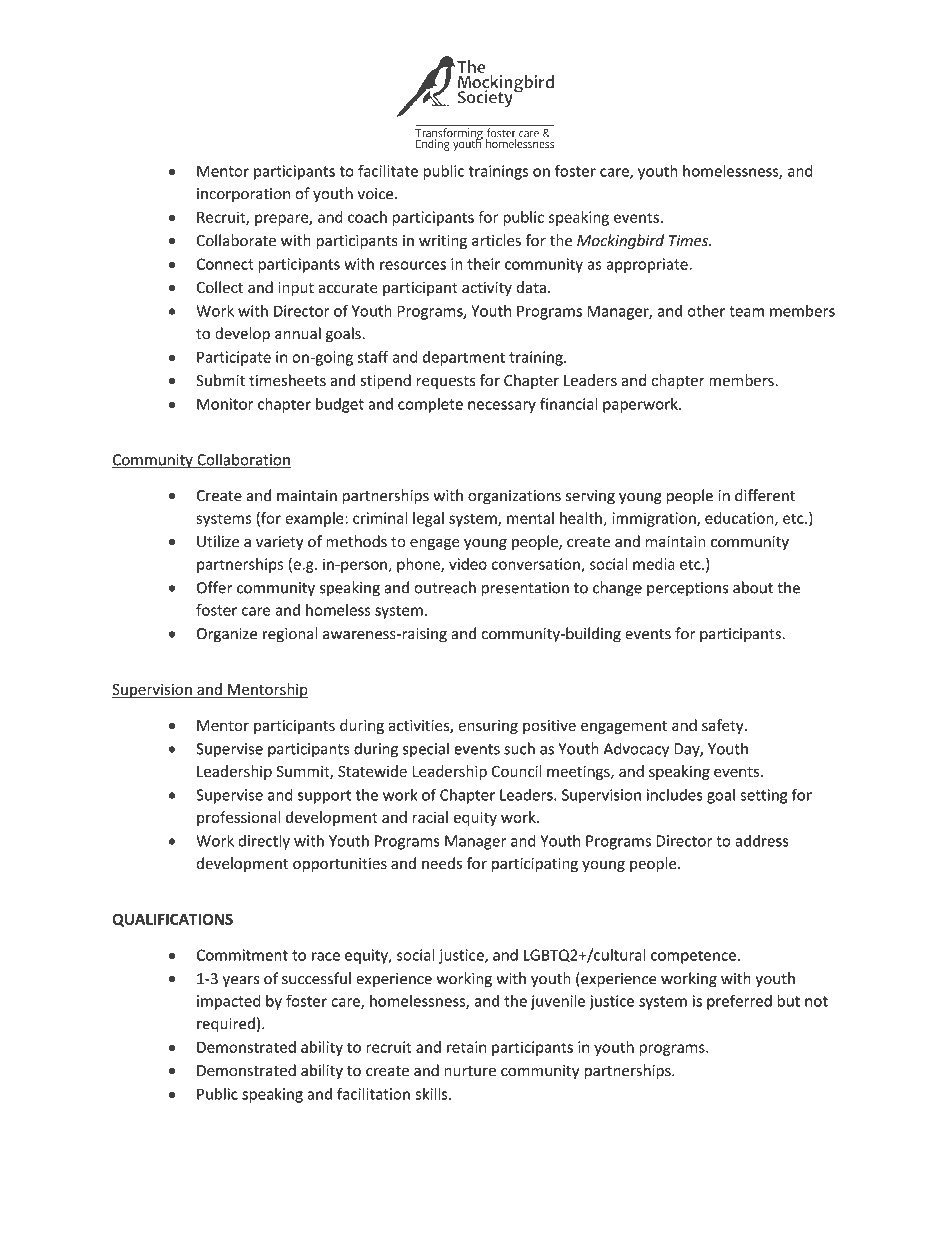 The height and width of the image is (1233, 952). What do you see at coordinates (648, 265) in the image?
I see `appropriate` at bounding box center [648, 265].
